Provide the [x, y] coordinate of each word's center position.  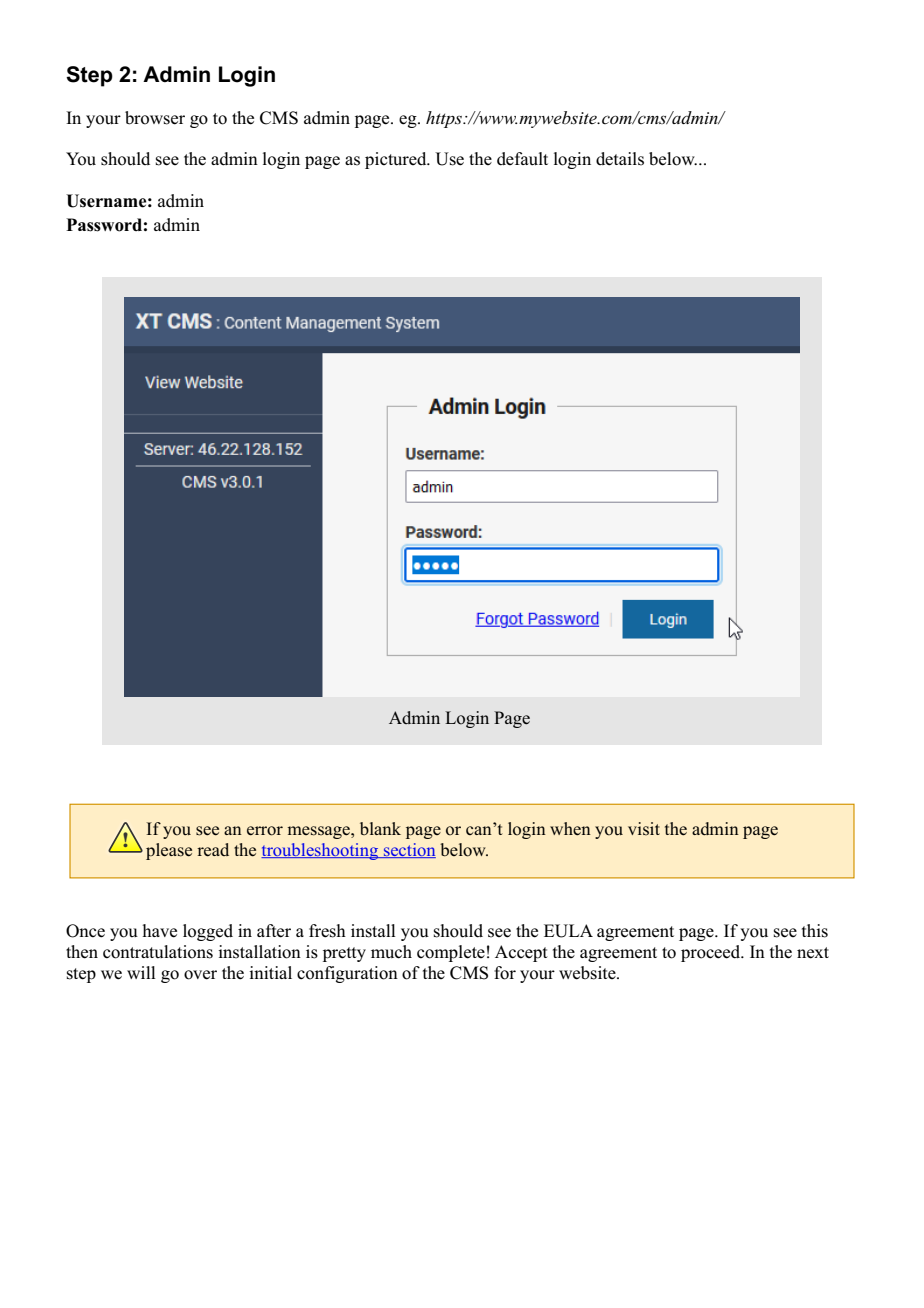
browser [155, 118]
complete [451, 953]
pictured [397, 160]
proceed [712, 953]
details [620, 159]
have [160, 931]
